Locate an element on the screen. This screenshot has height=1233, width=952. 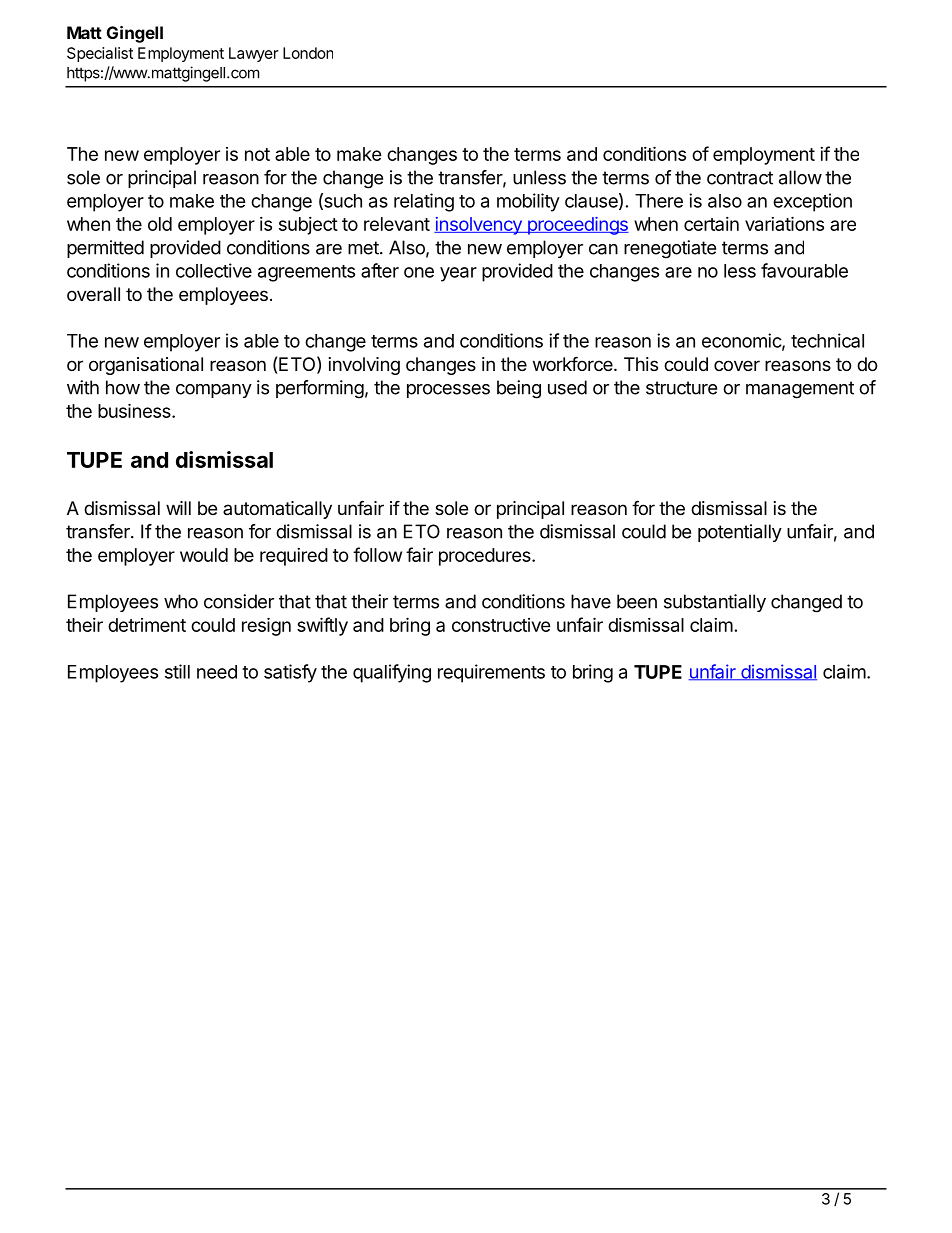
still is located at coordinates (177, 671).
